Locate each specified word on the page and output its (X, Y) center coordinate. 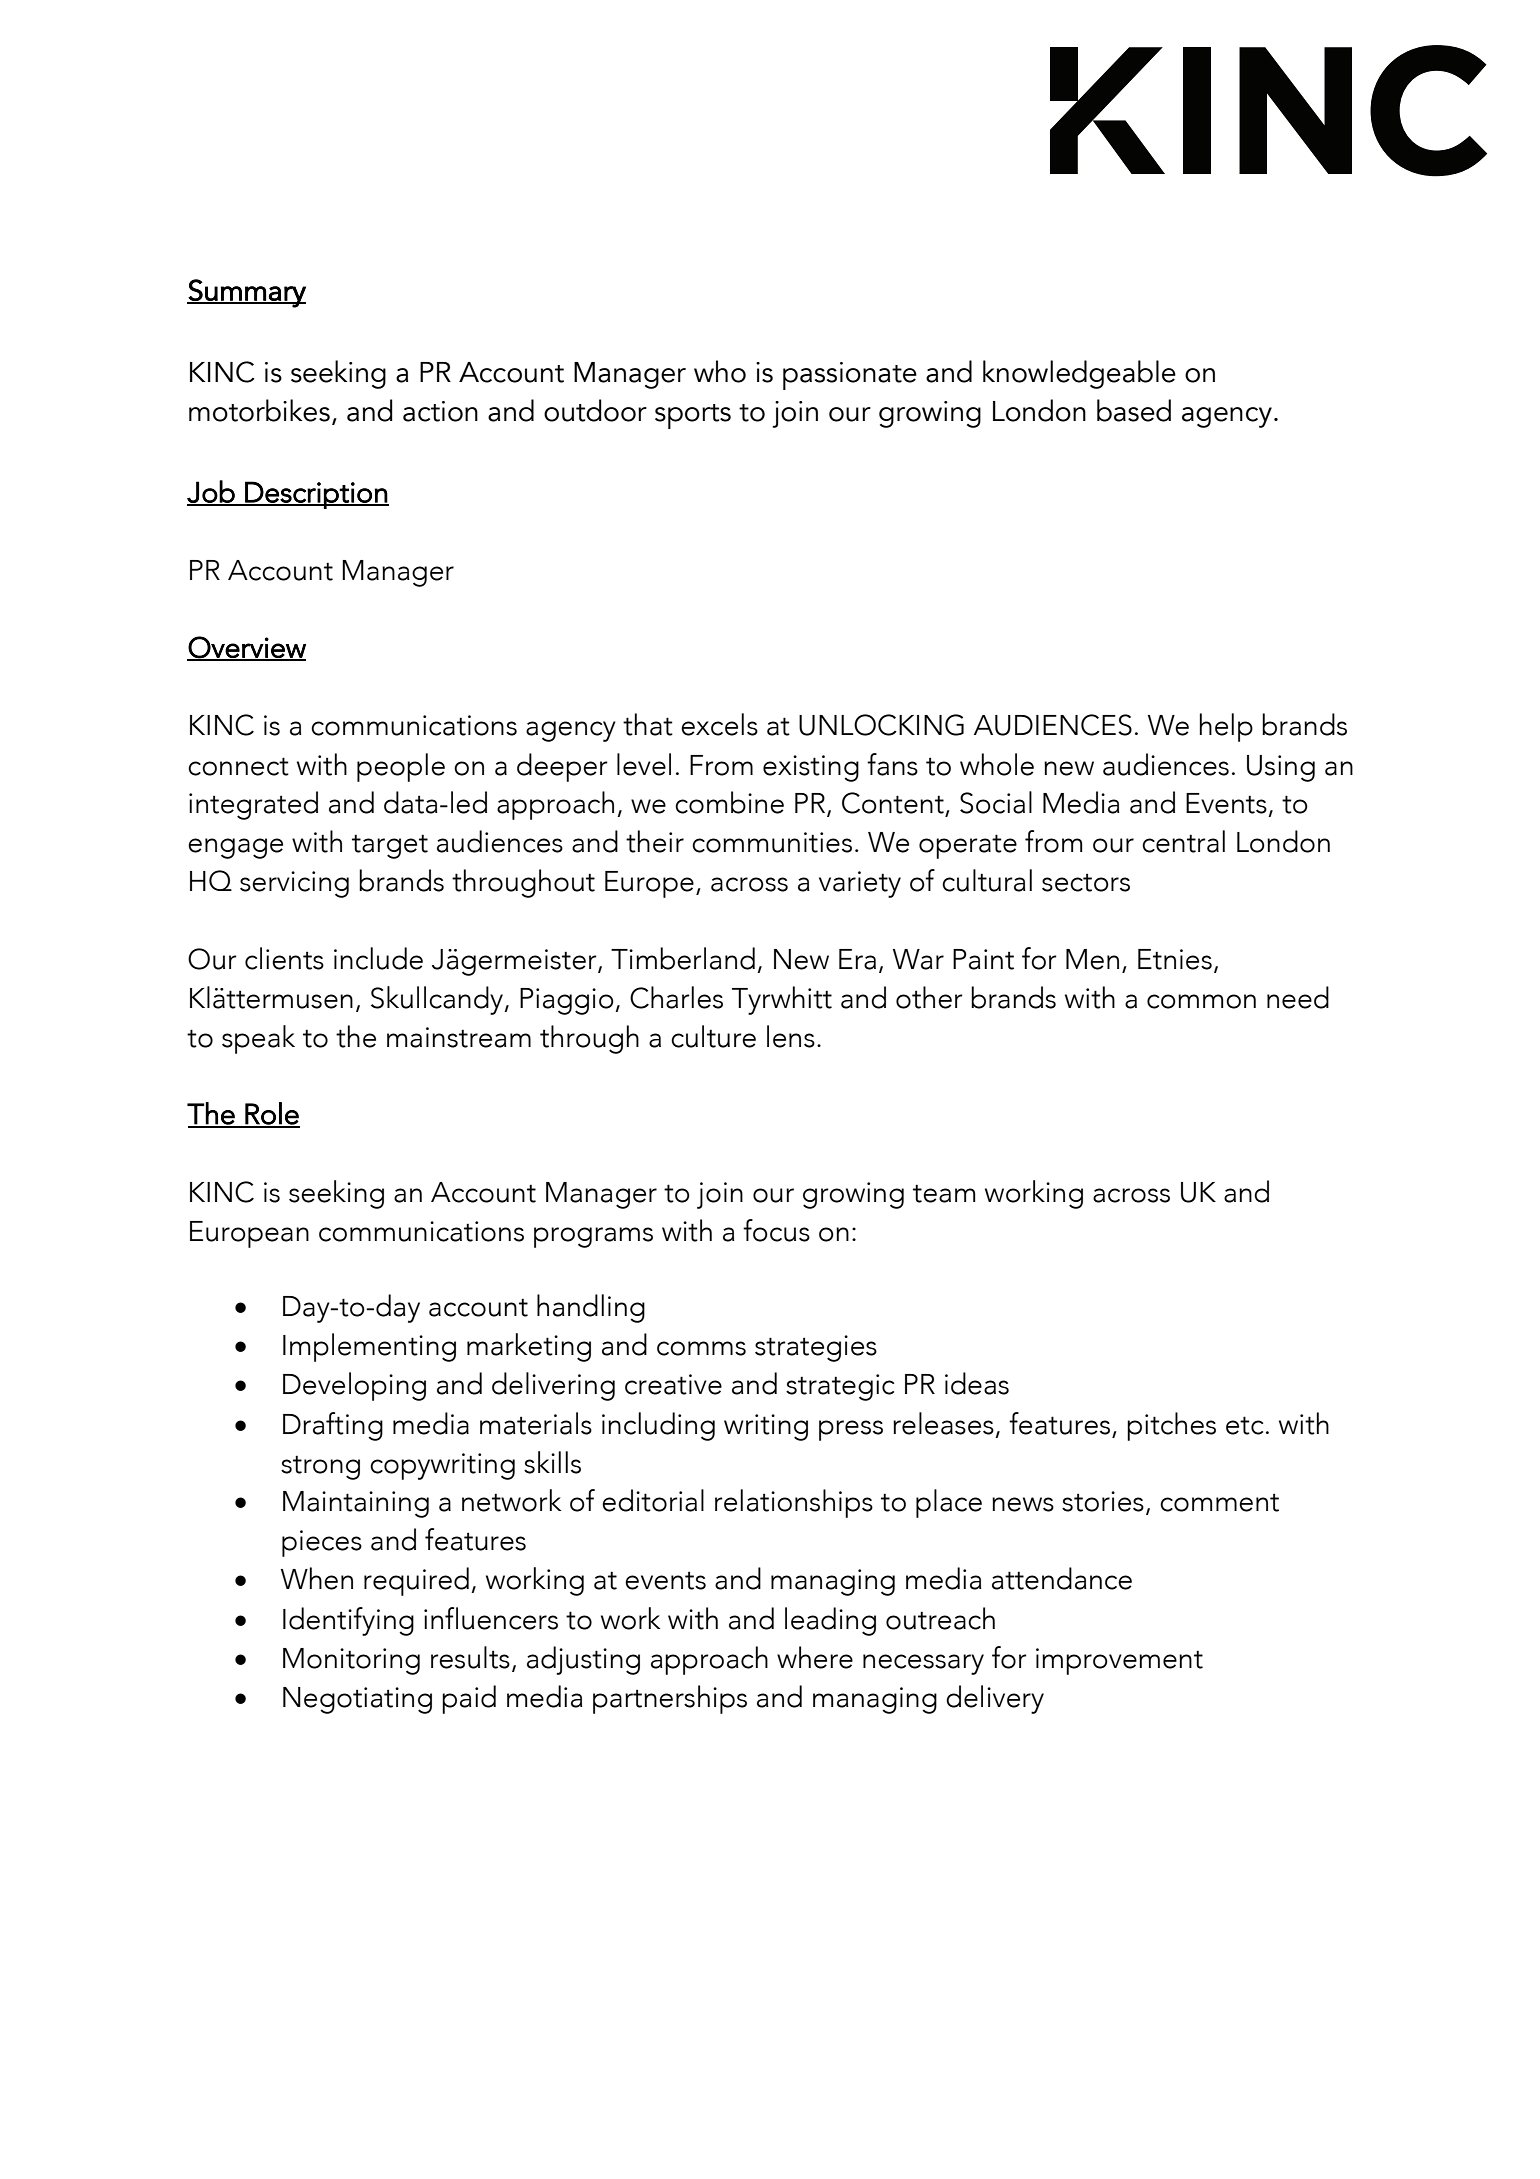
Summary (246, 293)
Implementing (369, 1347)
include (378, 958)
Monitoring (351, 1661)
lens (791, 1036)
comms (701, 1348)
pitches (1171, 1426)
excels (719, 724)
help (1226, 727)
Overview (246, 648)
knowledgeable (1079, 374)
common (1201, 1001)
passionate (850, 376)
